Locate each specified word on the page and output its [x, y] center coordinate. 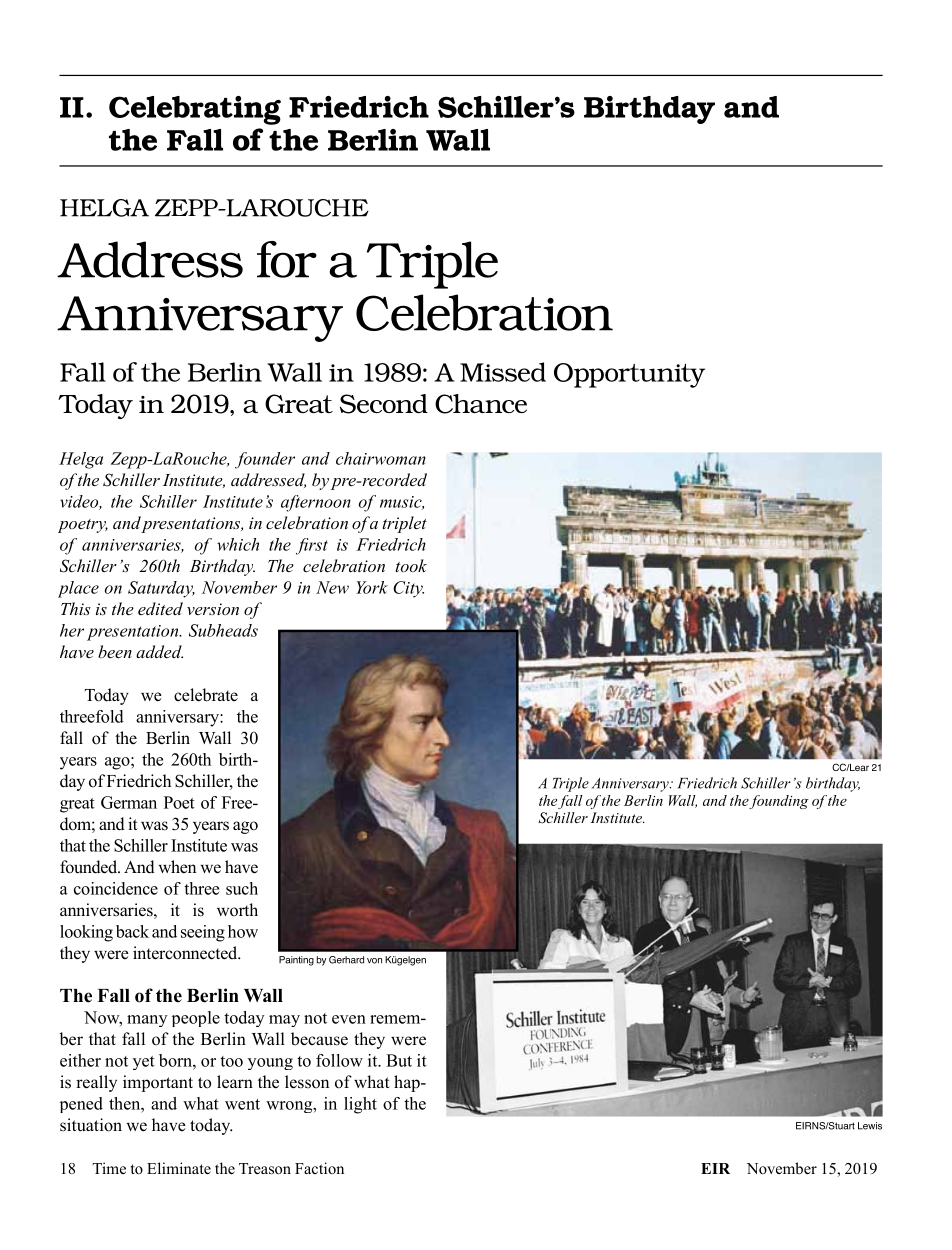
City [408, 589]
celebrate [206, 695]
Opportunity [629, 375]
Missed [503, 372]
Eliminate [179, 1168]
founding [779, 802]
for [287, 259]
